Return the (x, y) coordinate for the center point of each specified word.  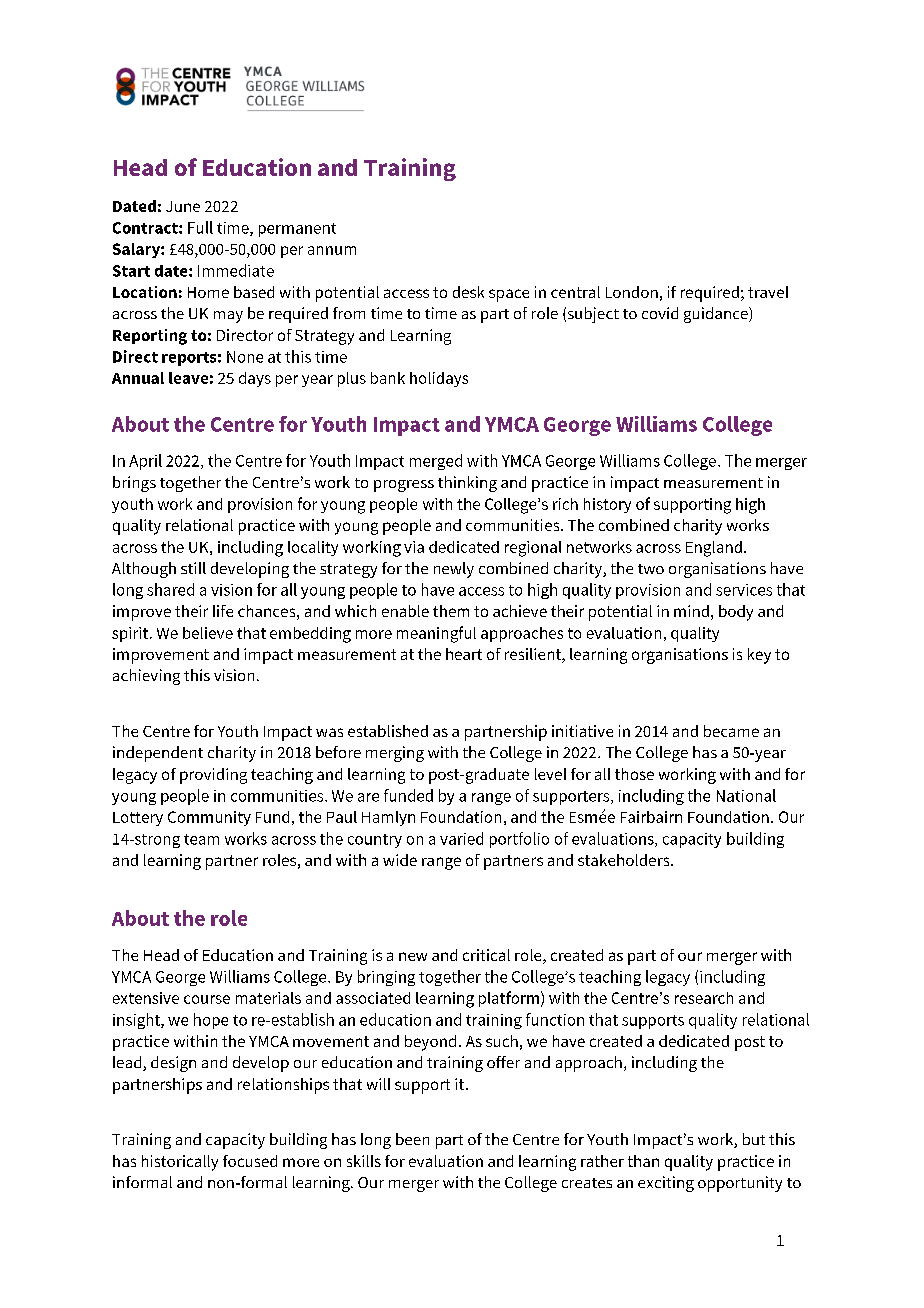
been (412, 1139)
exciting (666, 1184)
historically (180, 1163)
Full (200, 227)
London (632, 292)
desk (468, 292)
